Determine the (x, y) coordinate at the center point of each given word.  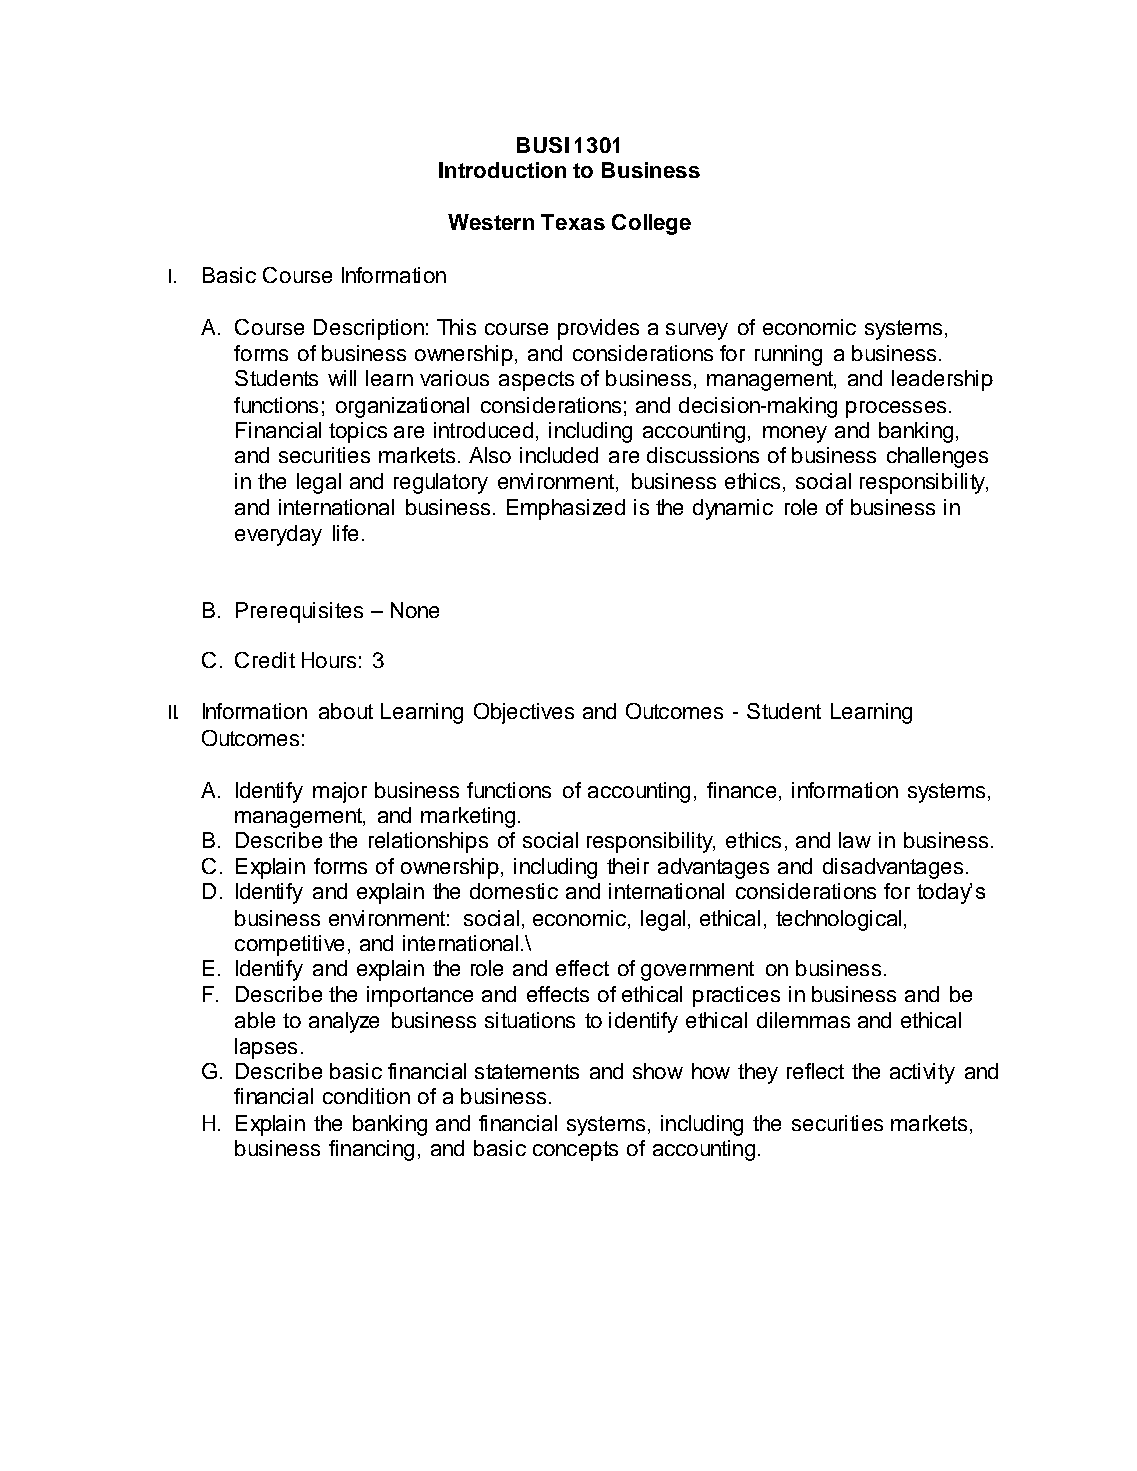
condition (366, 1096)
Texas (573, 222)
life (345, 533)
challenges (937, 457)
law (855, 840)
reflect (815, 1071)
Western (491, 222)
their (628, 866)
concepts (575, 1151)
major (340, 792)
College (651, 224)
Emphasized (566, 509)
